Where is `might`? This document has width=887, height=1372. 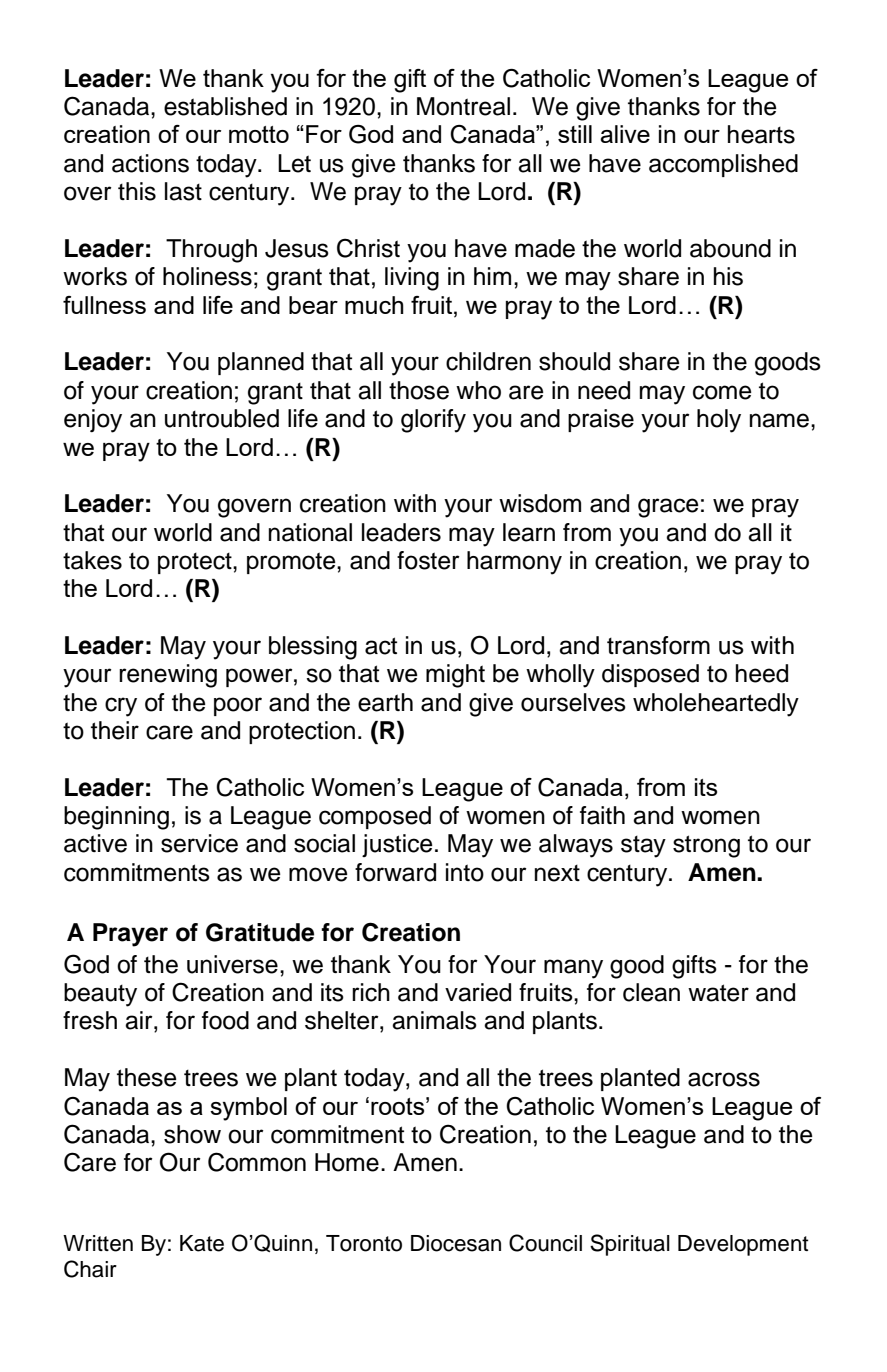 might is located at coordinates (455, 676).
